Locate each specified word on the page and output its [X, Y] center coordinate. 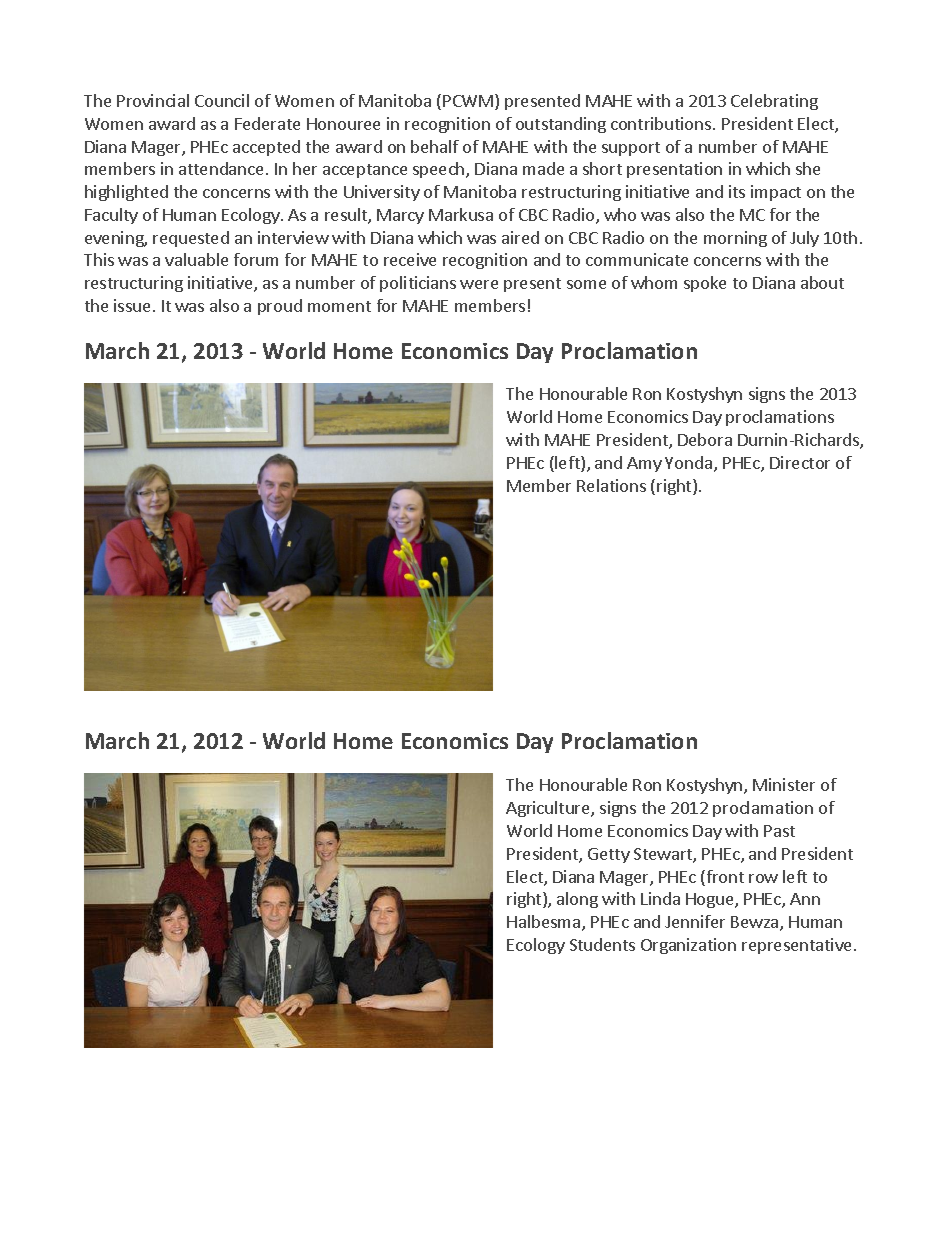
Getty [609, 855]
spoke [705, 284]
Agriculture [549, 809]
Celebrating [774, 102]
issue [132, 305]
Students [602, 944]
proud [280, 307]
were [479, 284]
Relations [611, 485]
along [577, 900]
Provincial [153, 100]
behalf [435, 146]
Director [800, 462]
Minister [784, 784]
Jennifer [695, 921]
